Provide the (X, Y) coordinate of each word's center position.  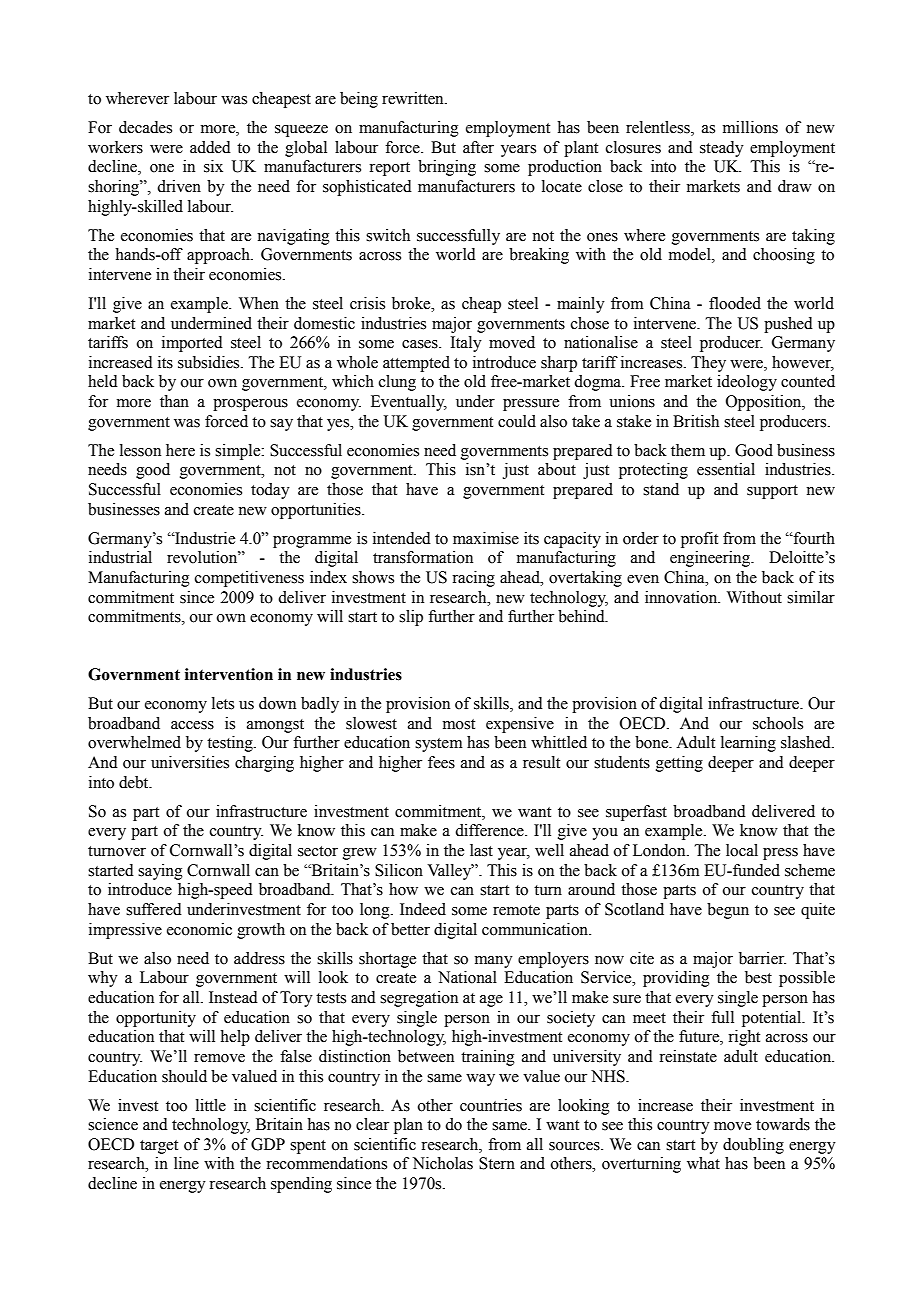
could (517, 421)
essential (726, 469)
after (478, 147)
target (159, 1147)
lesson (140, 450)
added (210, 147)
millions (750, 127)
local (742, 850)
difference (490, 830)
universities (190, 762)
